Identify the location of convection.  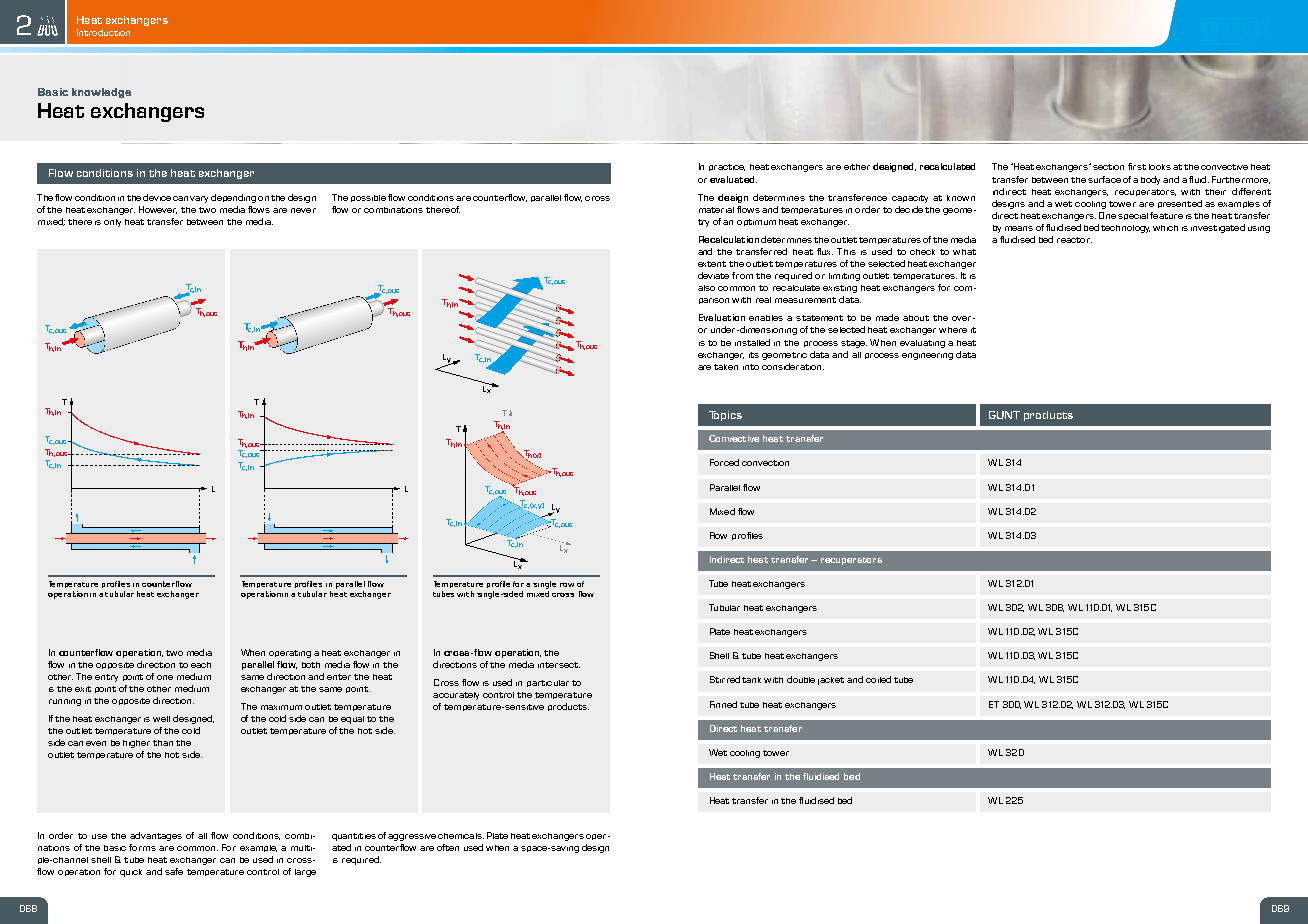
(765, 463).
